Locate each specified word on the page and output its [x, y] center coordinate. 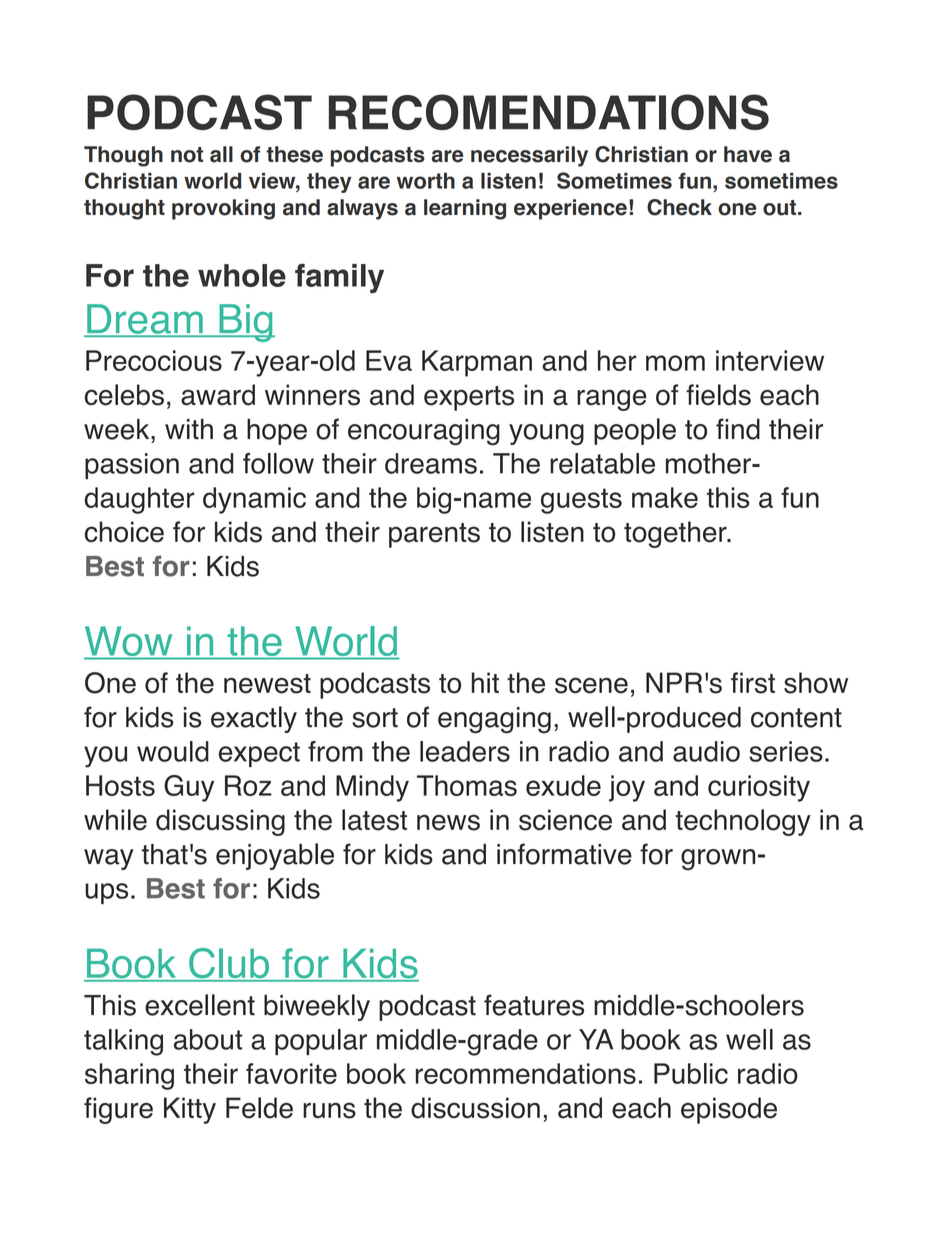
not [187, 155]
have [748, 154]
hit [485, 682]
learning [465, 209]
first [753, 683]
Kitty [190, 1110]
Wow [129, 642]
